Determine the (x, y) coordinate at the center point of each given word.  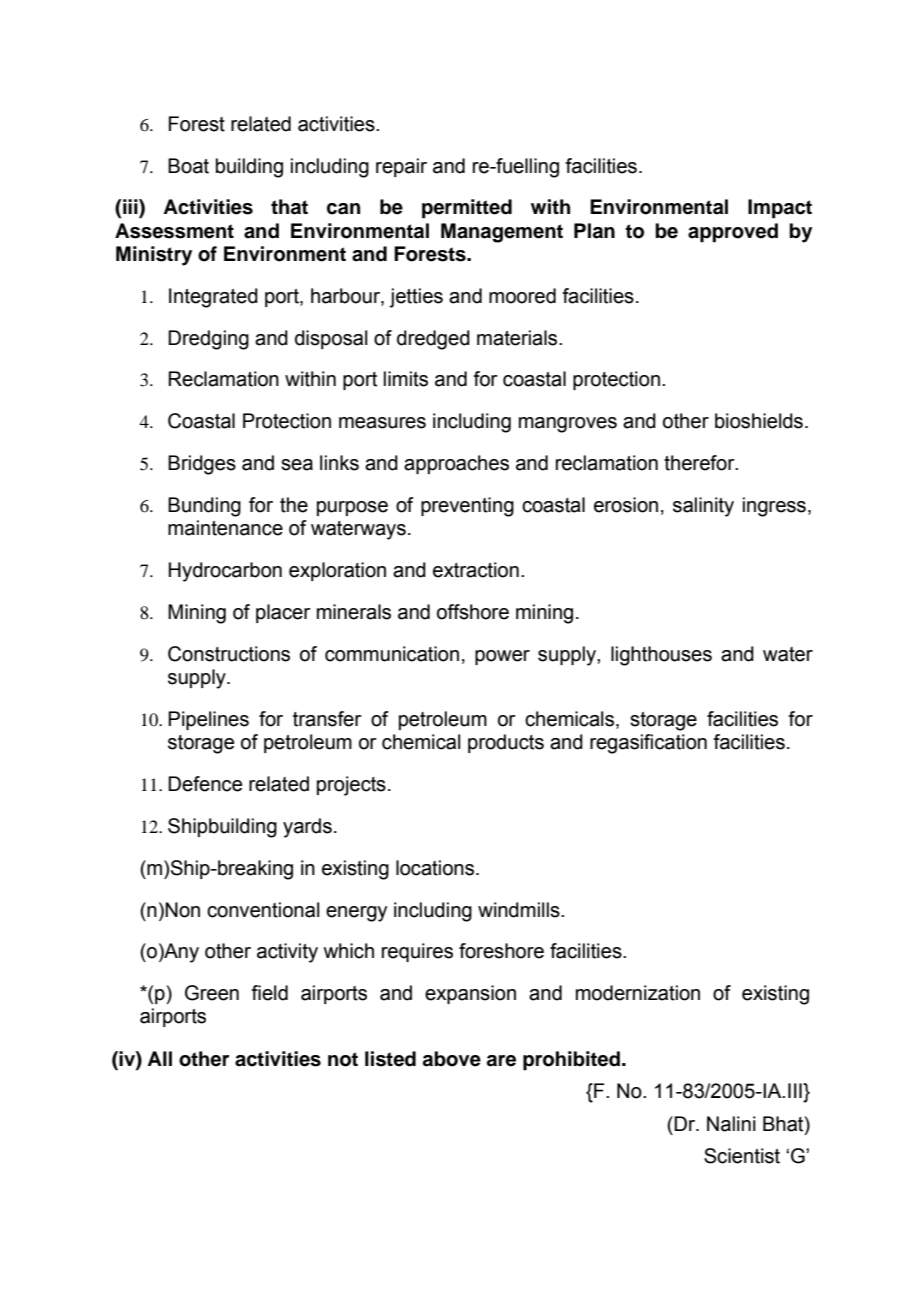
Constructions (229, 654)
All (159, 1058)
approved (733, 233)
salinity (703, 507)
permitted (467, 209)
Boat (188, 166)
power (502, 657)
